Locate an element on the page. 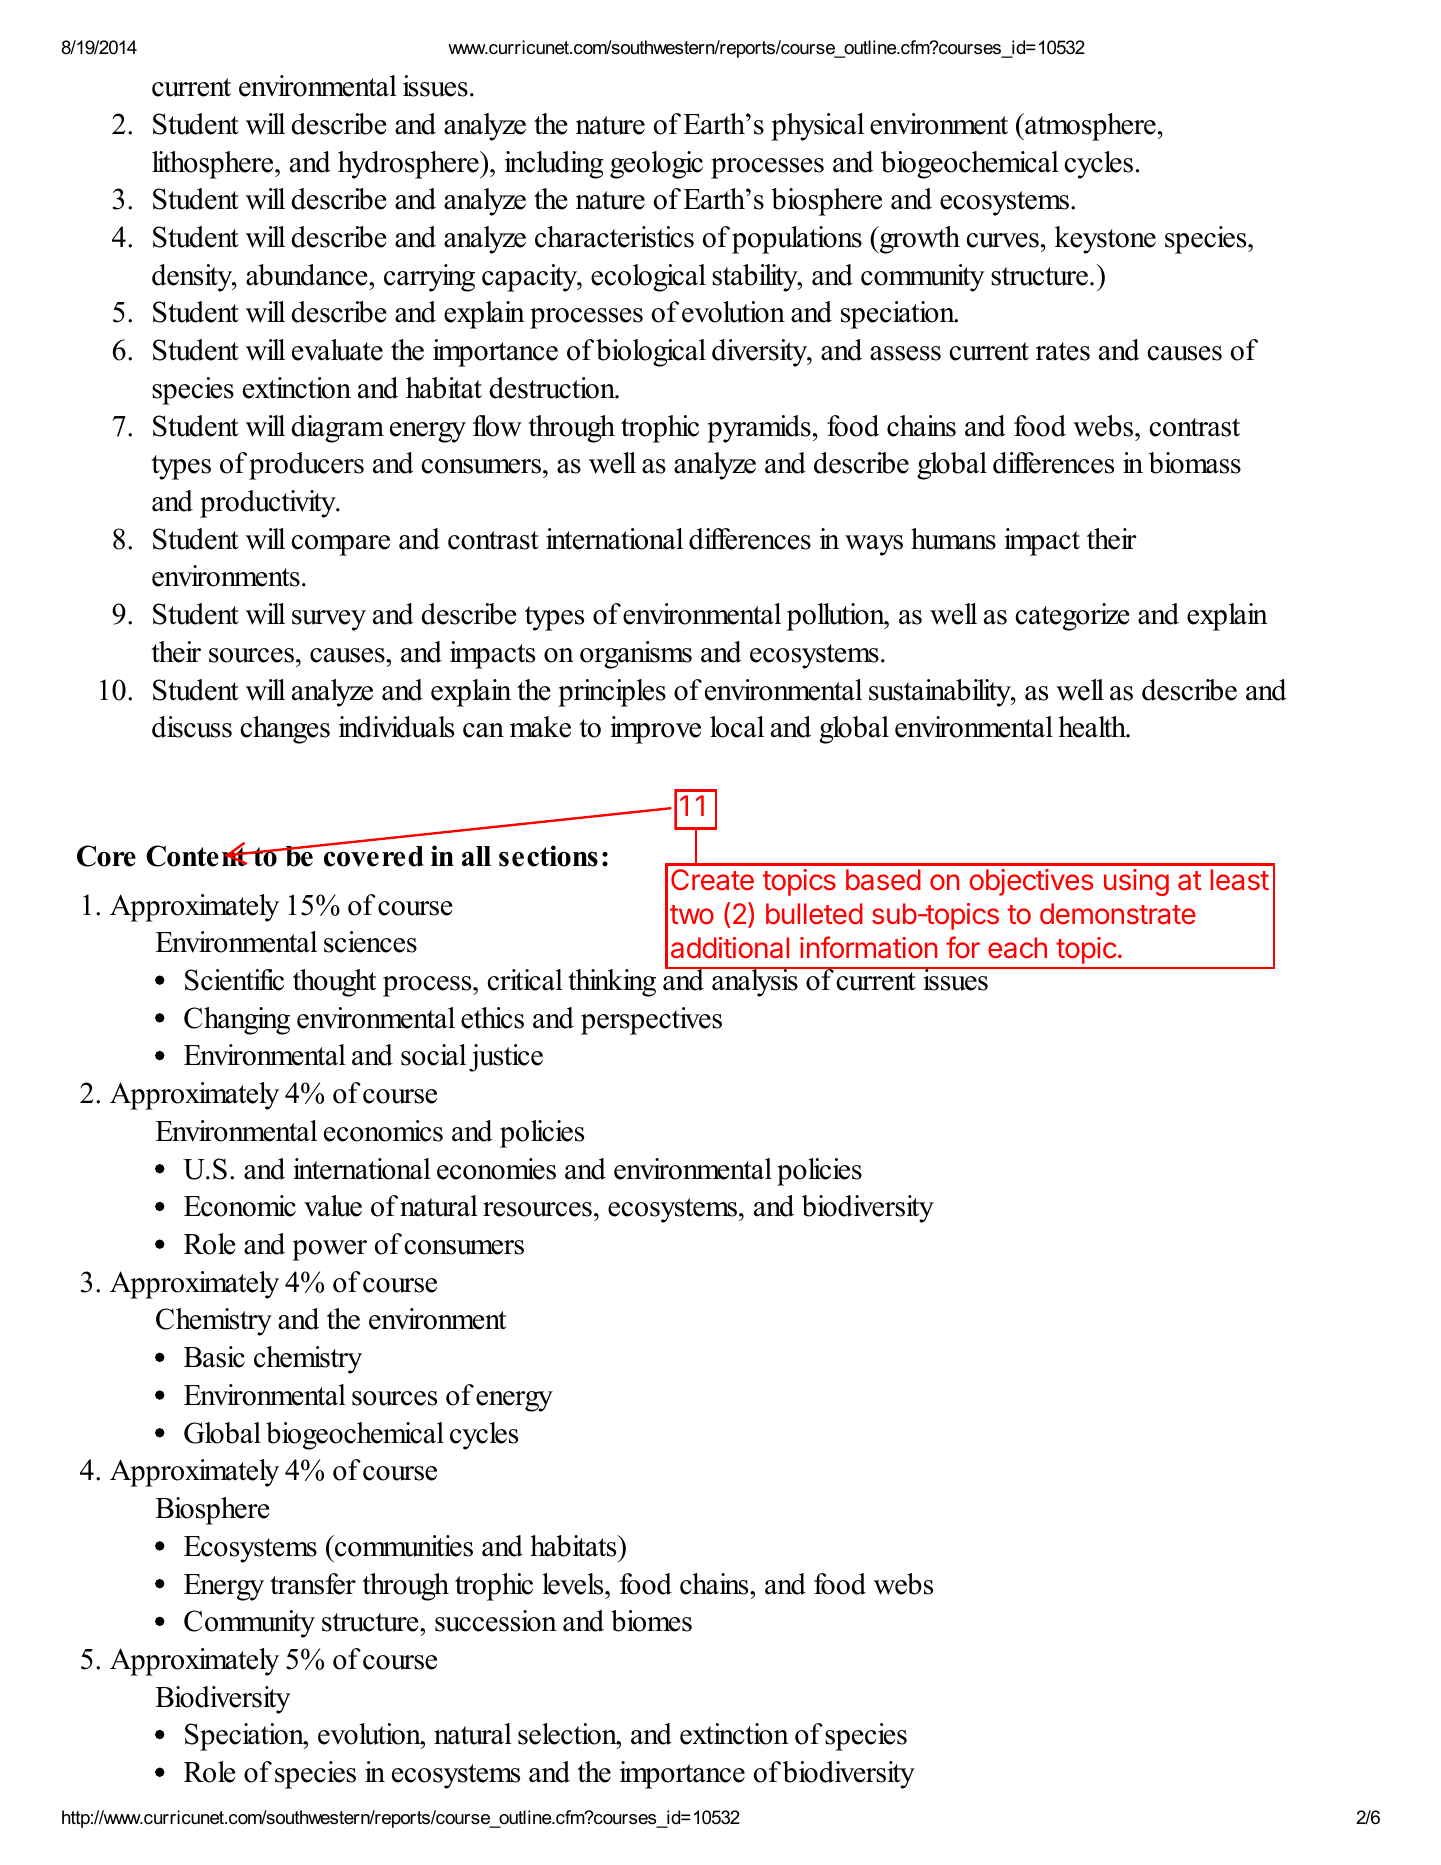 This image has width=1441, height=1865. geologic is located at coordinates (656, 165).
